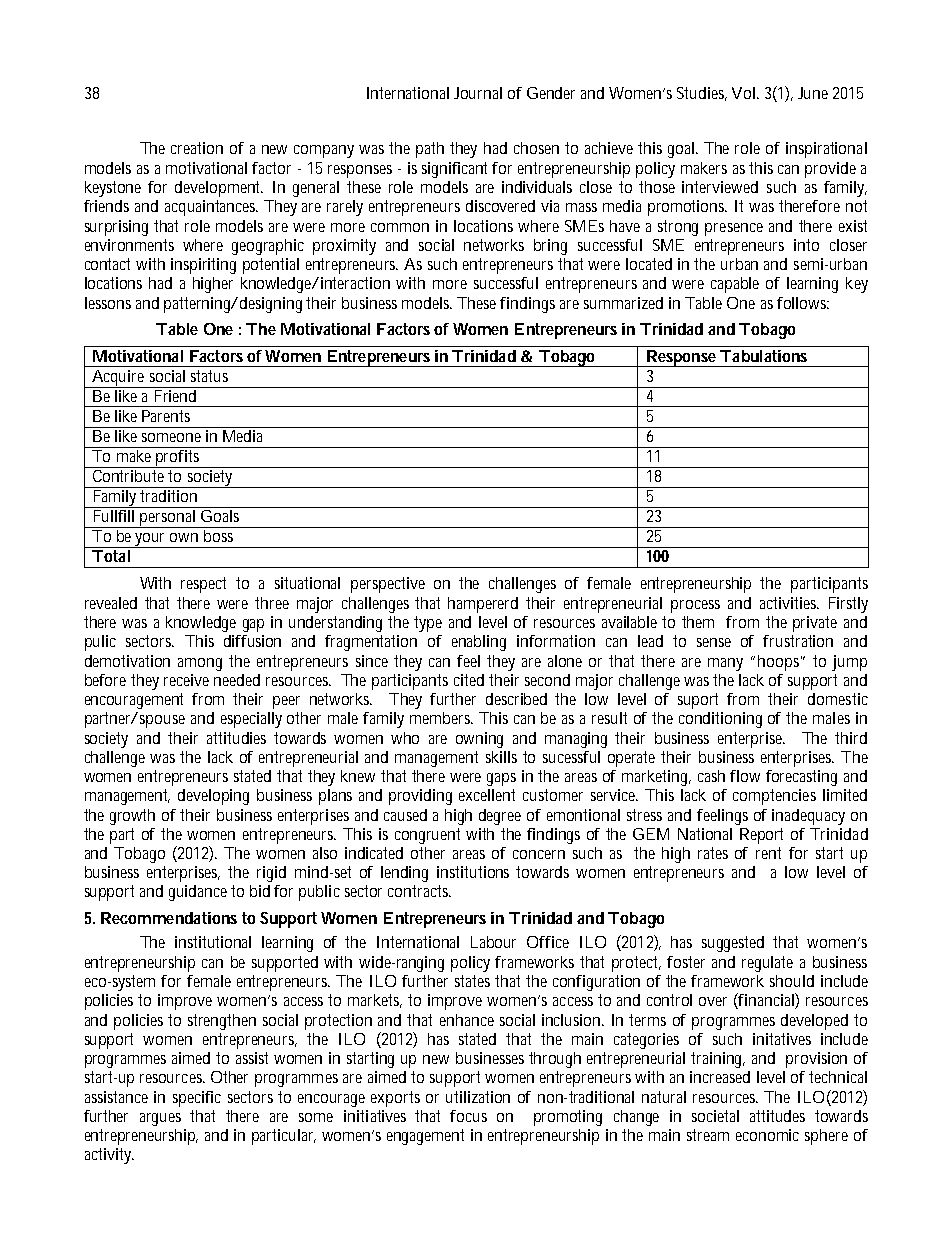 This screenshot has width=952, height=1233. What do you see at coordinates (197, 1099) in the screenshot?
I see `specific` at bounding box center [197, 1099].
